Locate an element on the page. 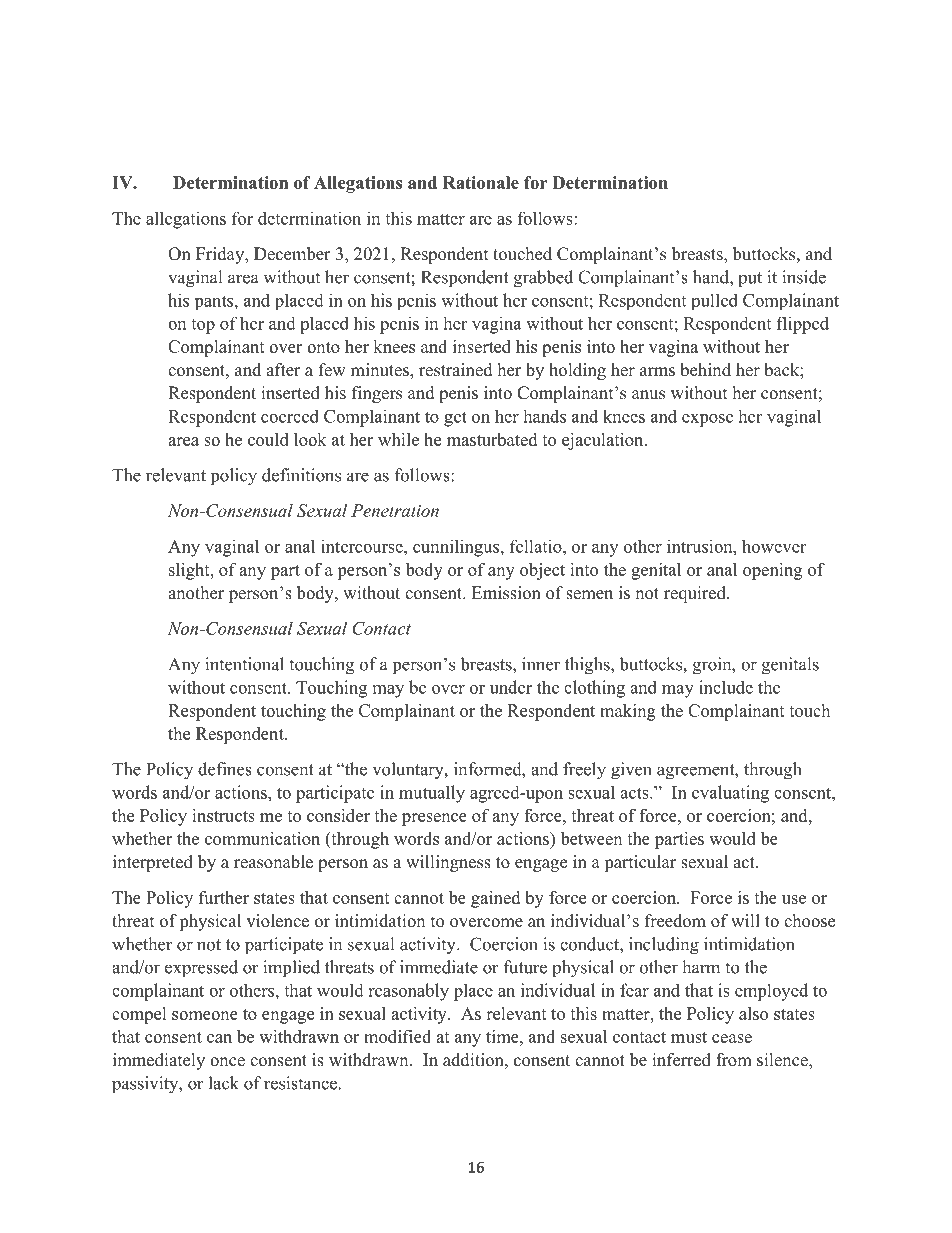  Friday is located at coordinates (221, 255).
